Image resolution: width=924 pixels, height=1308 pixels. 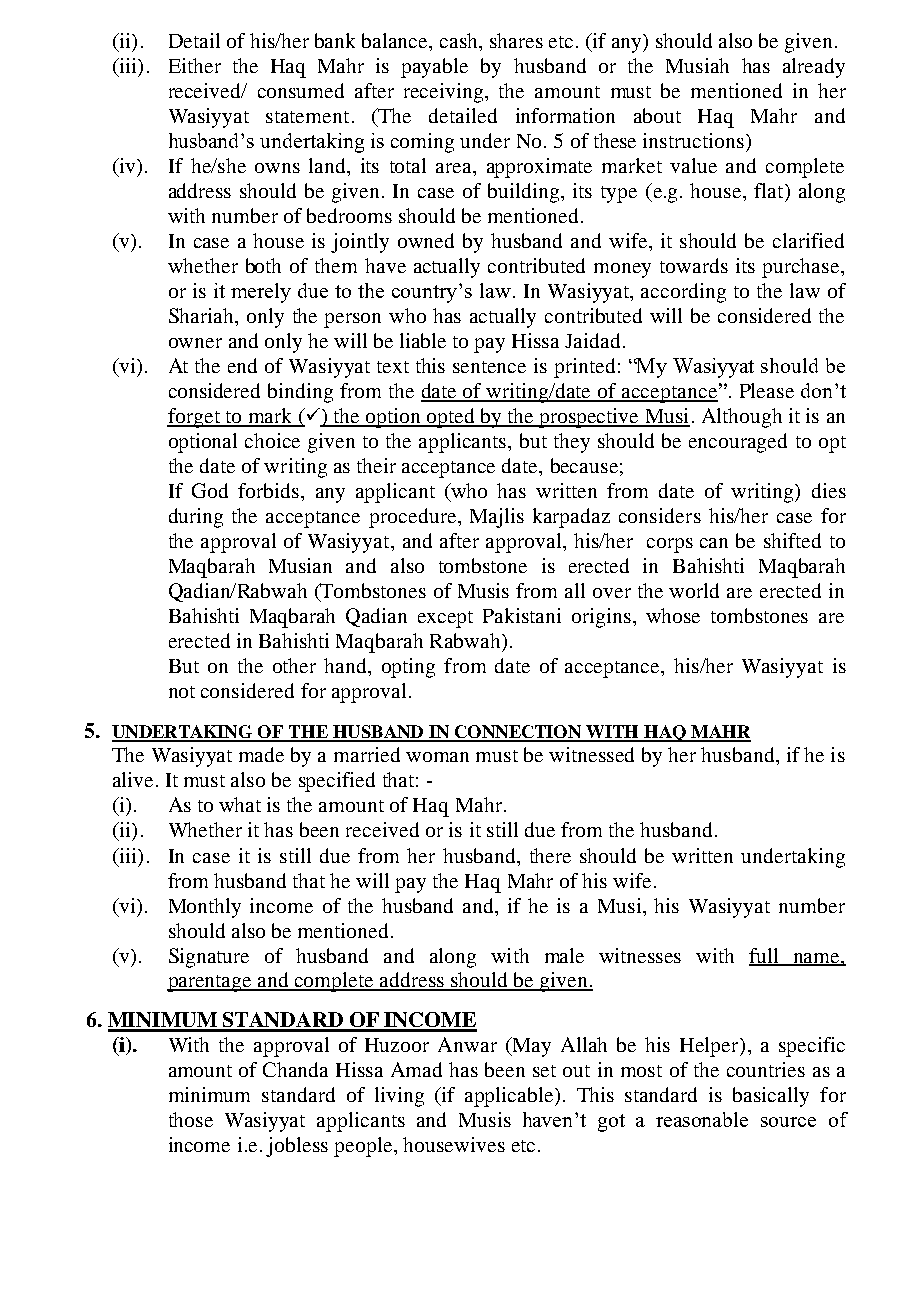 What do you see at coordinates (510, 1097) in the document?
I see `applicable` at bounding box center [510, 1097].
